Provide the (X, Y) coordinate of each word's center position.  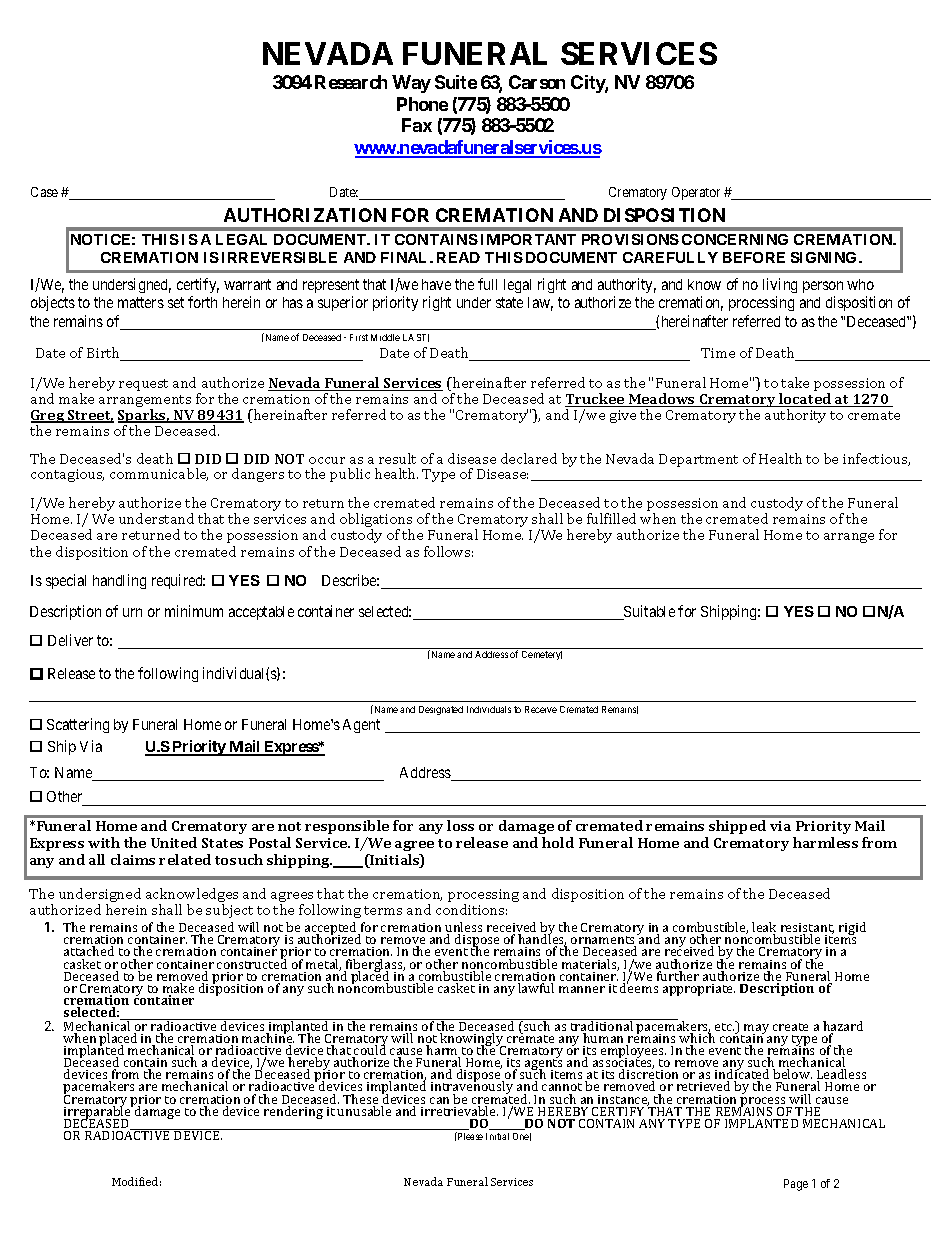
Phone (422, 104)
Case (44, 192)
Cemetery (542, 655)
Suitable (648, 612)
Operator (696, 193)
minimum (194, 611)
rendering (293, 1112)
